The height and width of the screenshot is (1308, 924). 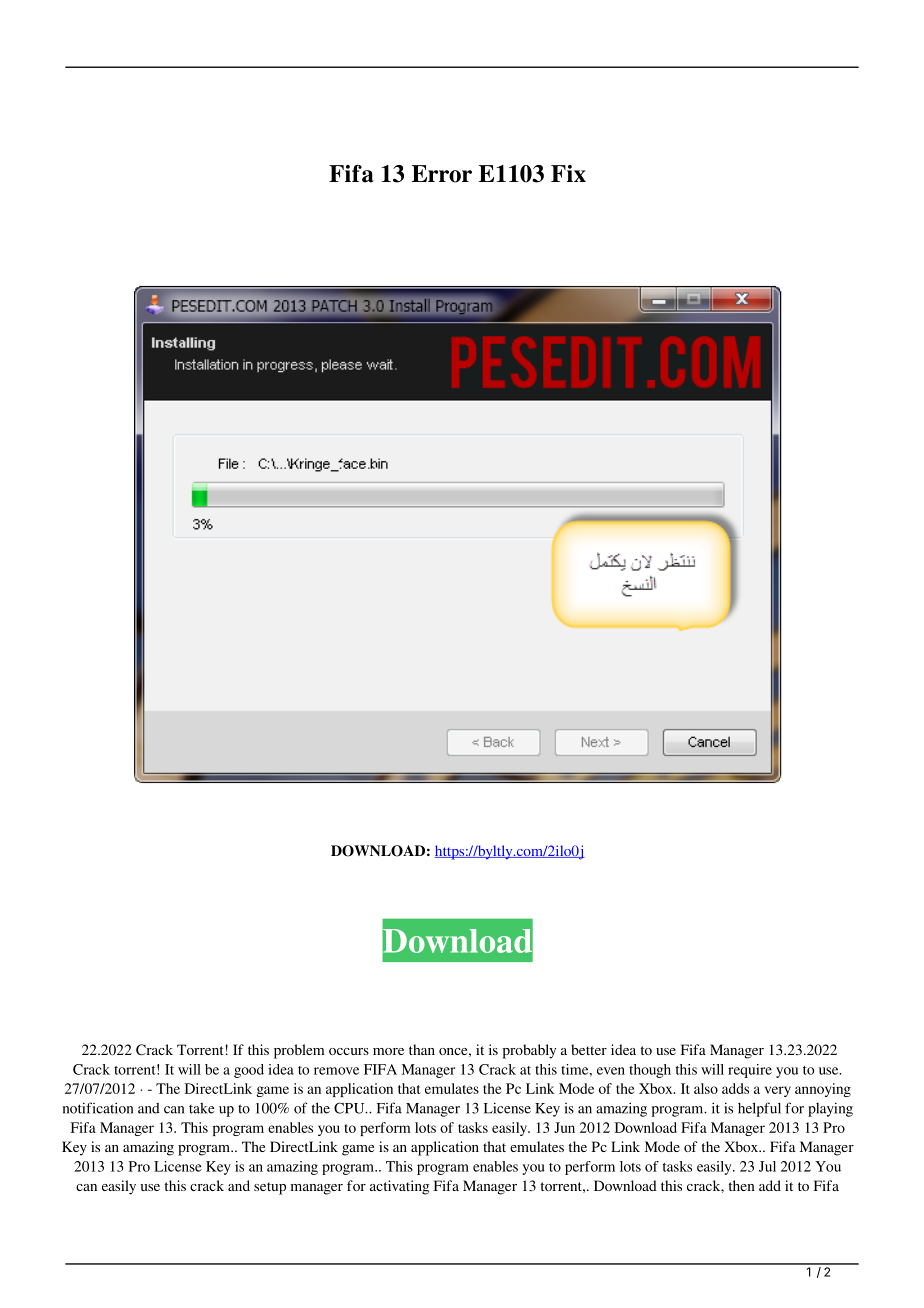 I want to click on Jul, so click(x=767, y=1166).
